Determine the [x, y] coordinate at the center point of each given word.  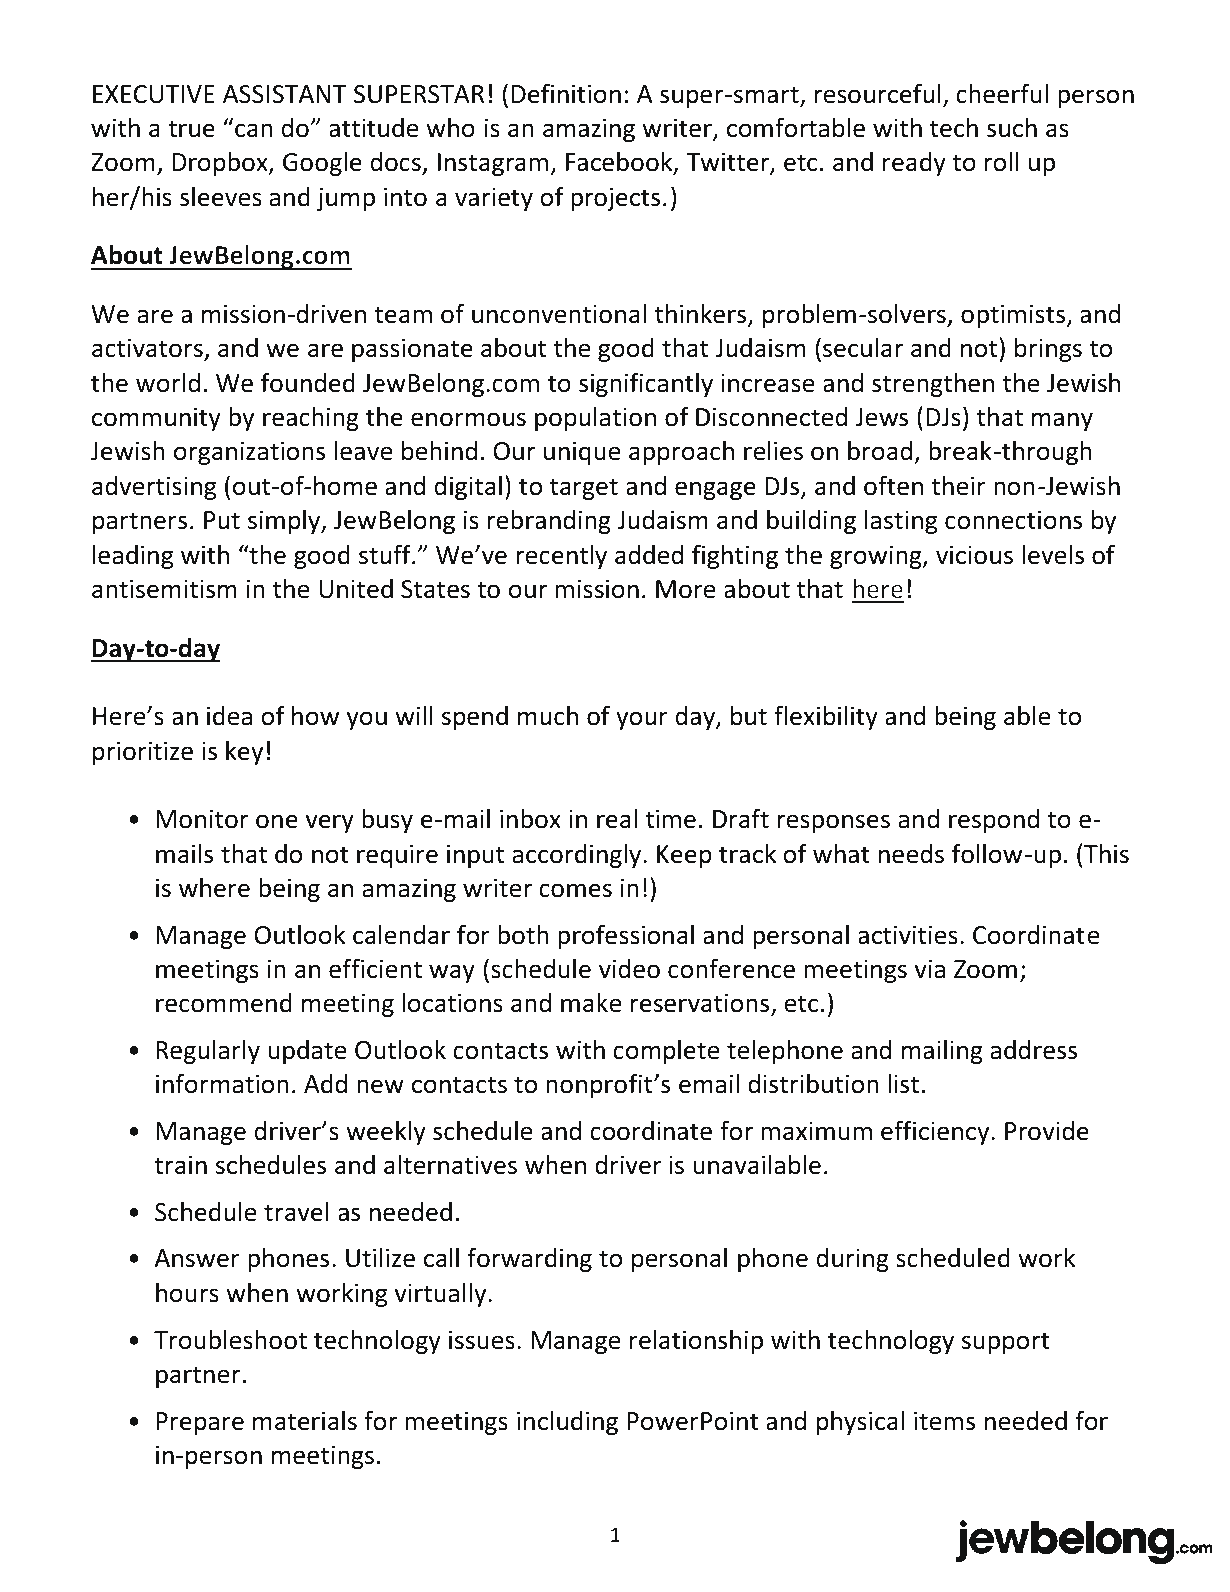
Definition [566, 93]
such [1012, 128]
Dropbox [221, 164]
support [1006, 1343]
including [567, 1423]
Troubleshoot [230, 1340]
